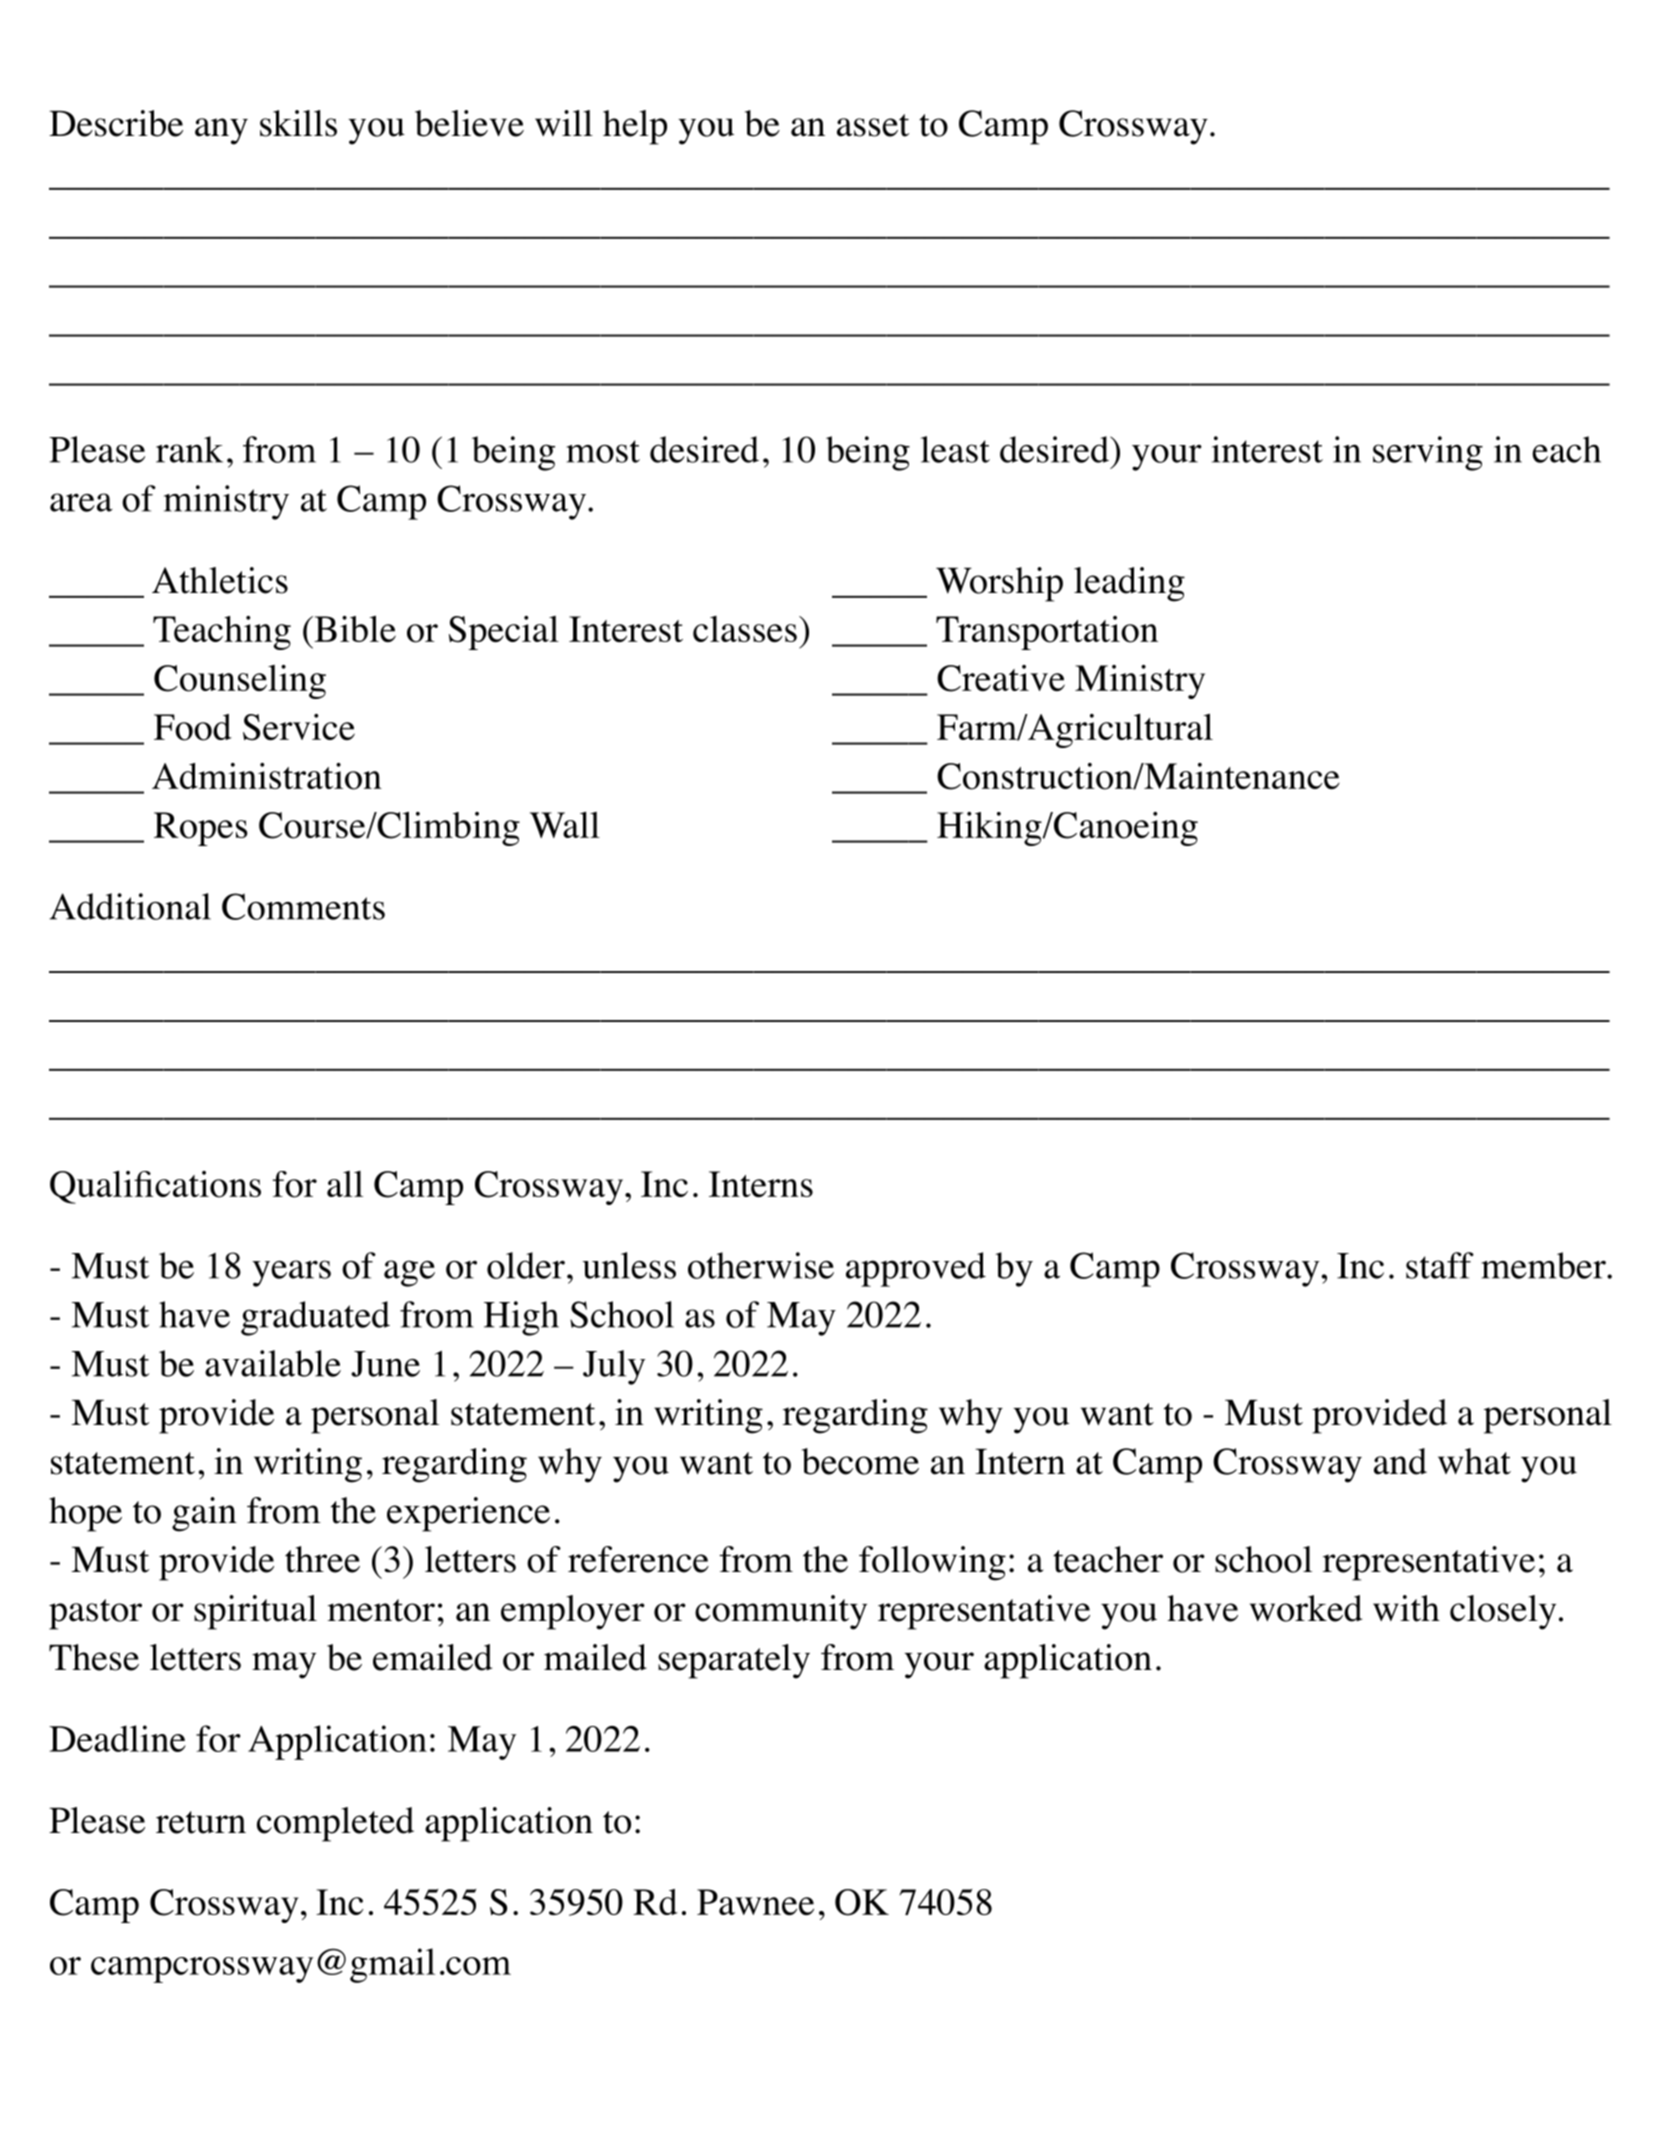  What do you see at coordinates (291, 1273) in the screenshot?
I see `years` at bounding box center [291, 1273].
